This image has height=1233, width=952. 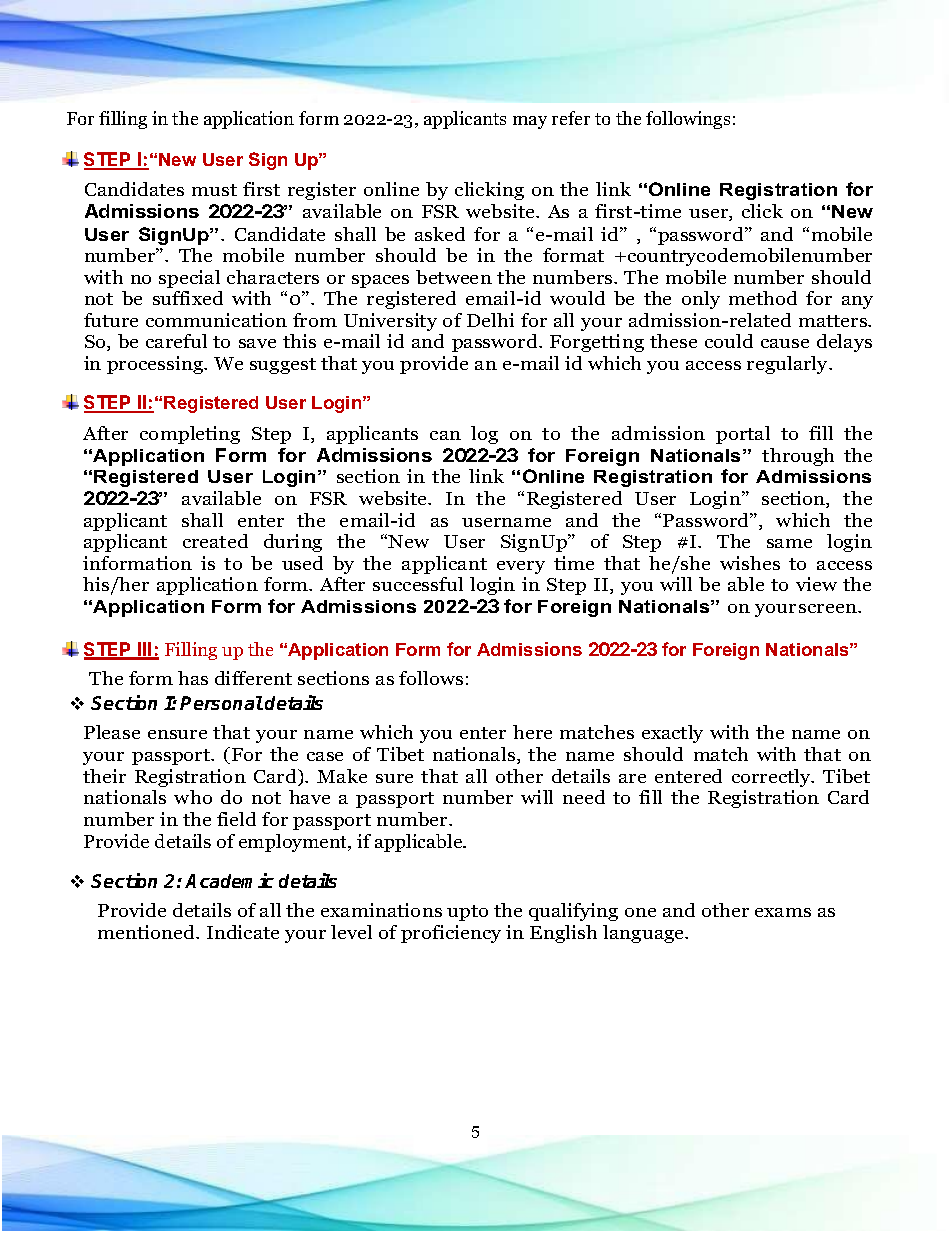 What do you see at coordinates (215, 541) in the image?
I see `created` at bounding box center [215, 541].
